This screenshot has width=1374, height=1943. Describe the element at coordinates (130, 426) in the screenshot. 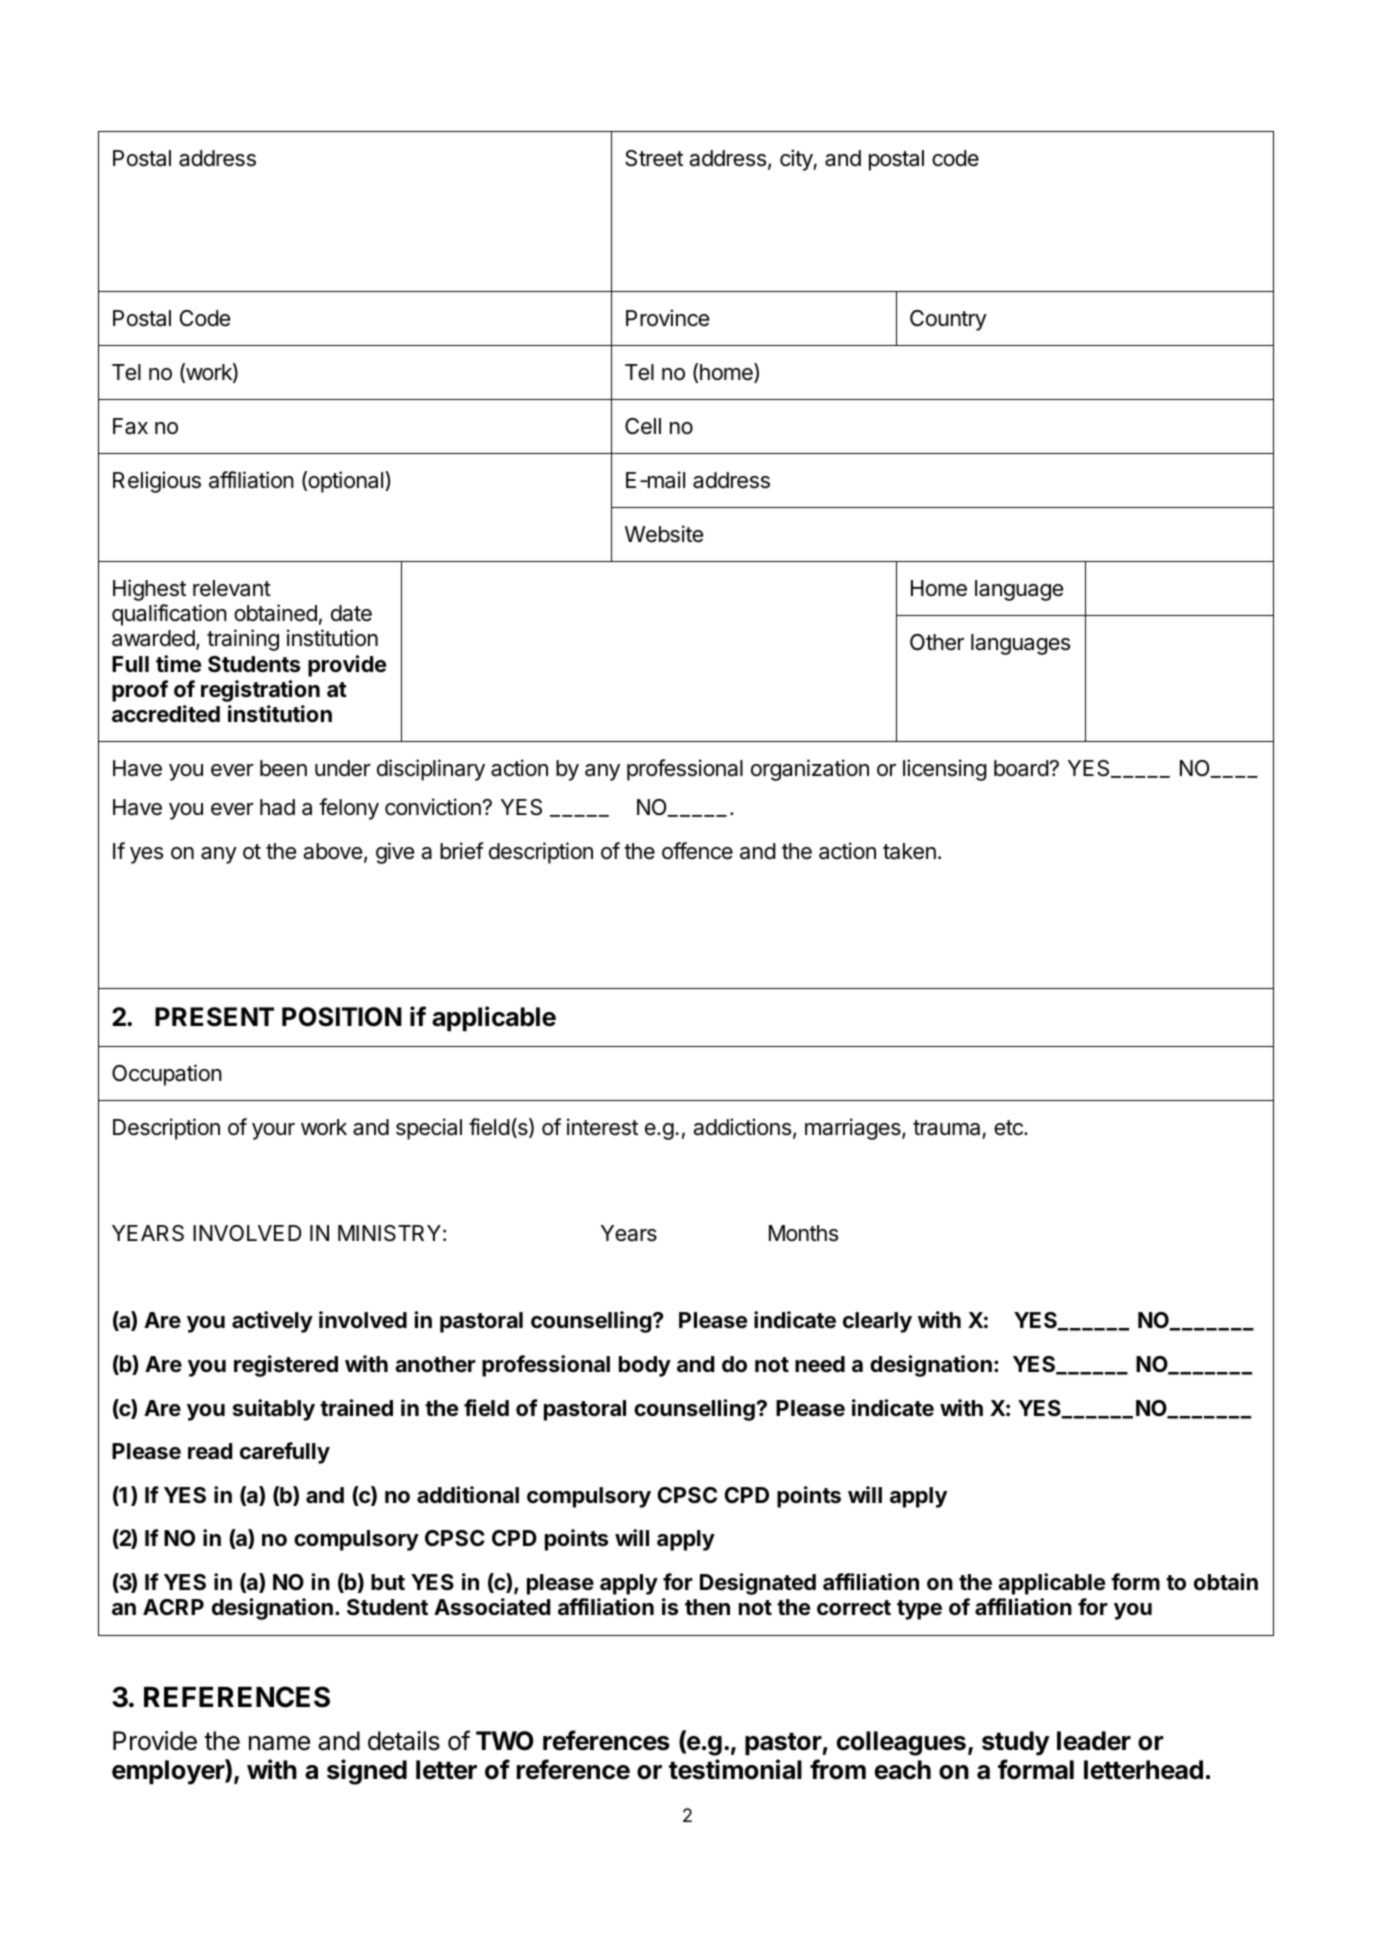

I see `Fax` at that location.
